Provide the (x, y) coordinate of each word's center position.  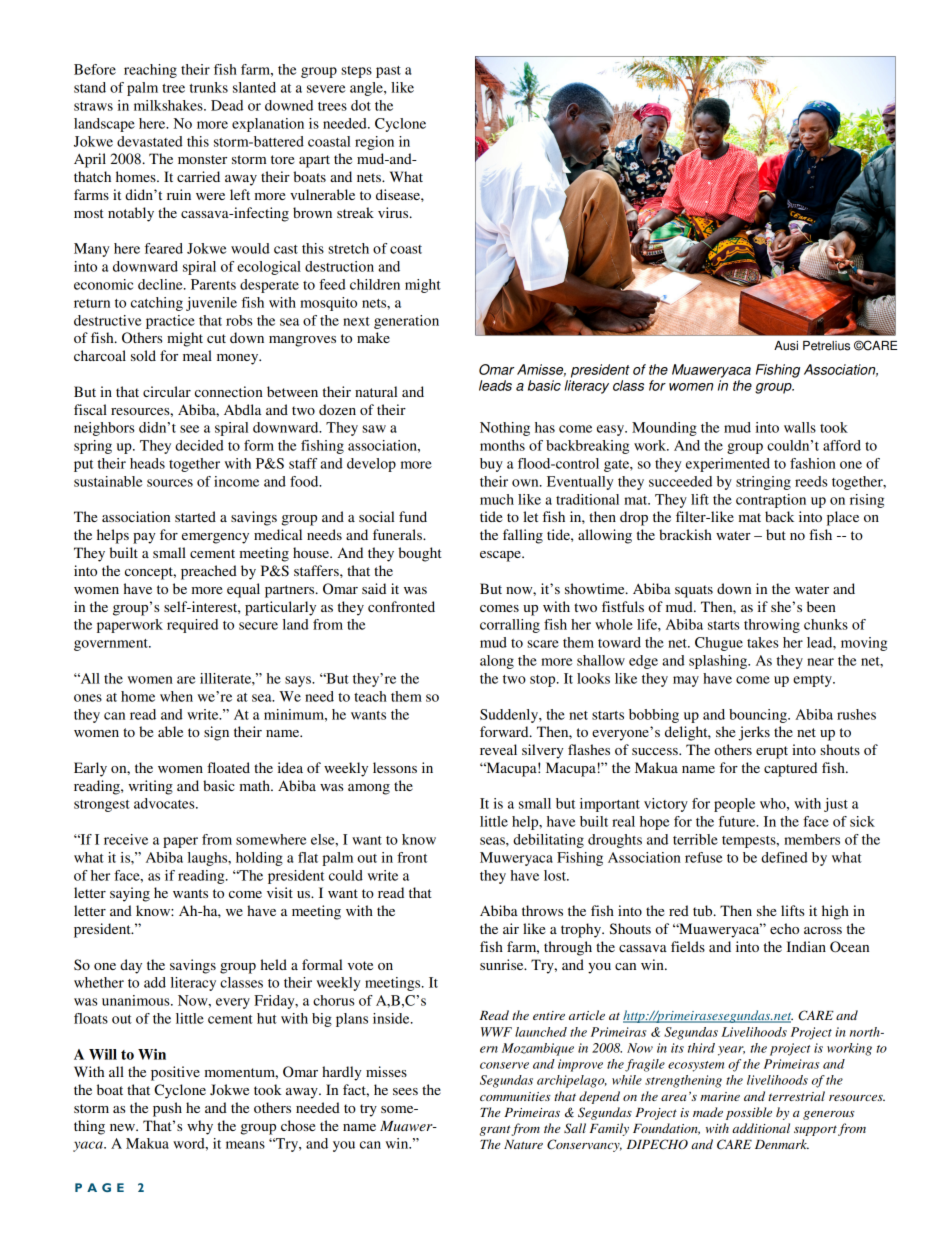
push (167, 1109)
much (497, 499)
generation (406, 322)
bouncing (759, 716)
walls (800, 427)
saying (130, 894)
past (388, 72)
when (176, 696)
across (823, 930)
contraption (771, 501)
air (511, 928)
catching (157, 304)
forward (505, 731)
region (374, 143)
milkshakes (169, 105)
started (195, 516)
